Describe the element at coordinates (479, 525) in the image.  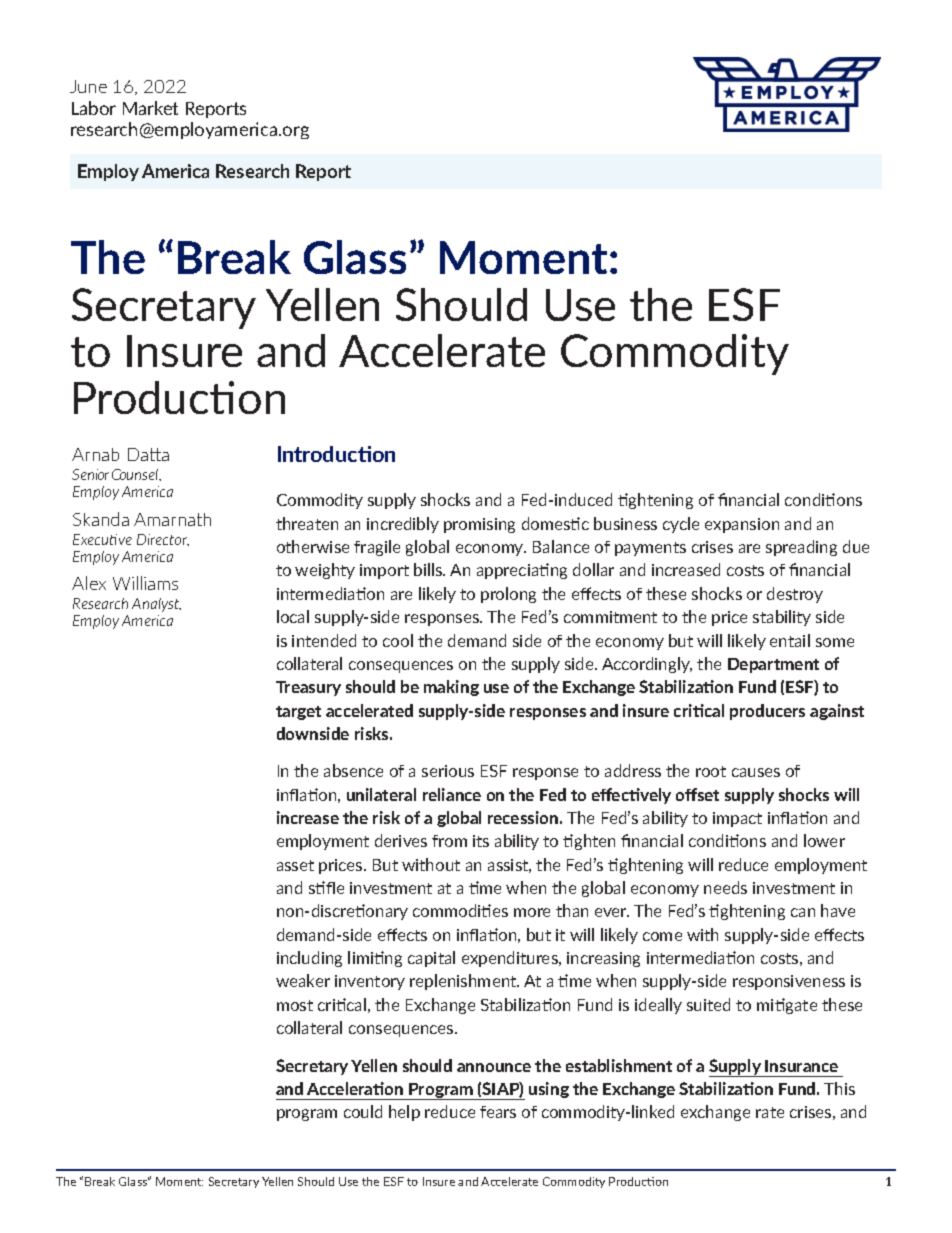
I see `promising` at that location.
